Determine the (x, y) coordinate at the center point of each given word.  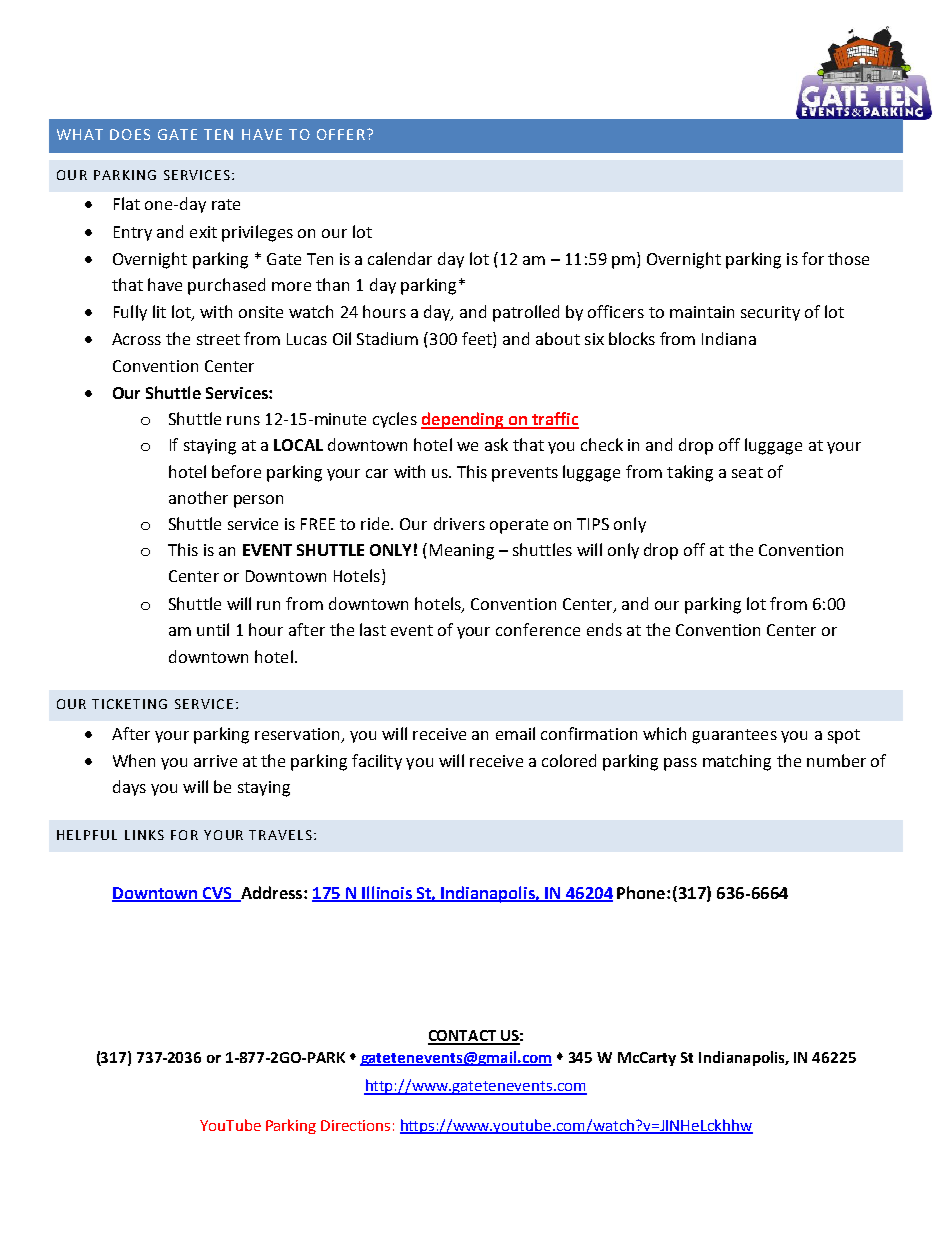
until (213, 629)
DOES (130, 134)
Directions (355, 1125)
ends (604, 629)
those (848, 258)
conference (538, 629)
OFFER (341, 134)
